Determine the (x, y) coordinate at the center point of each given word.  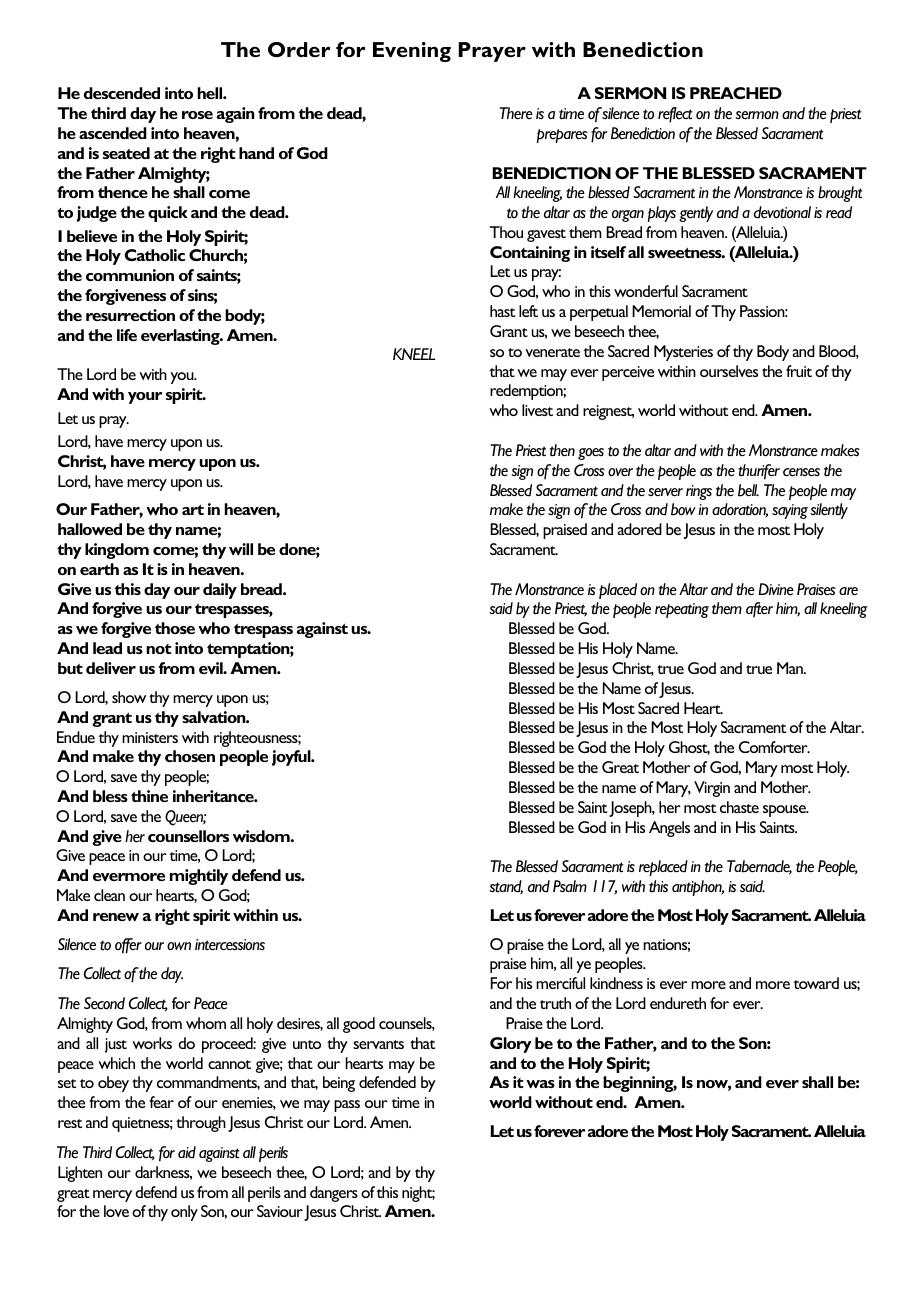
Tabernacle (759, 867)
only (184, 1213)
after (759, 609)
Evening (412, 52)
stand (506, 887)
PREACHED (736, 93)
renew (116, 917)
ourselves (729, 371)
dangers (334, 1194)
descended (122, 93)
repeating (682, 610)
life (127, 335)
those (175, 628)
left (528, 311)
